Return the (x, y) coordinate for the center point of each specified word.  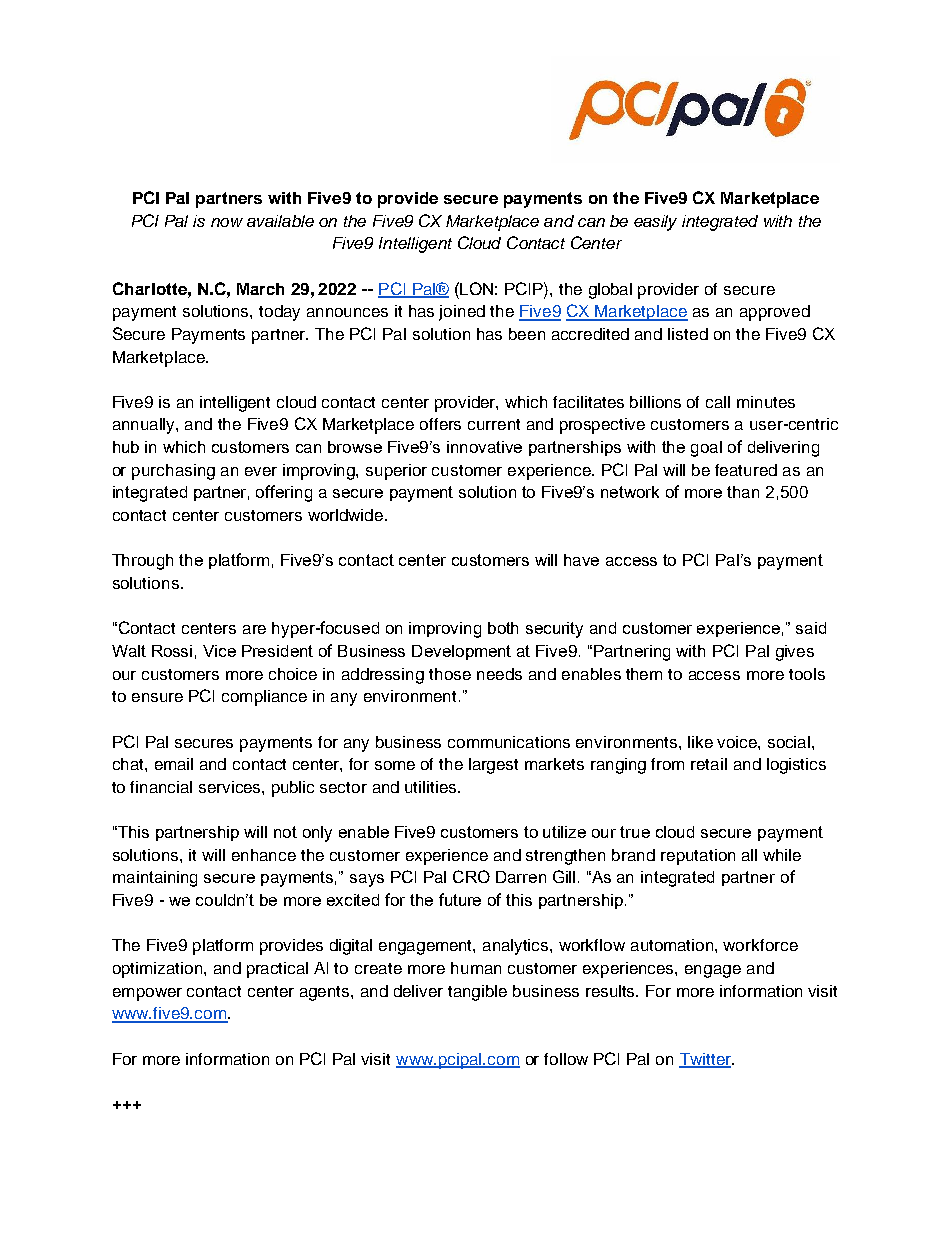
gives (795, 653)
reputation (698, 857)
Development (461, 652)
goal (706, 449)
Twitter (706, 1060)
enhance (264, 855)
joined (462, 313)
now (227, 222)
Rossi (172, 651)
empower (147, 994)
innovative (484, 447)
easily (655, 223)
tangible (477, 993)
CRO (471, 876)
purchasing (173, 472)
